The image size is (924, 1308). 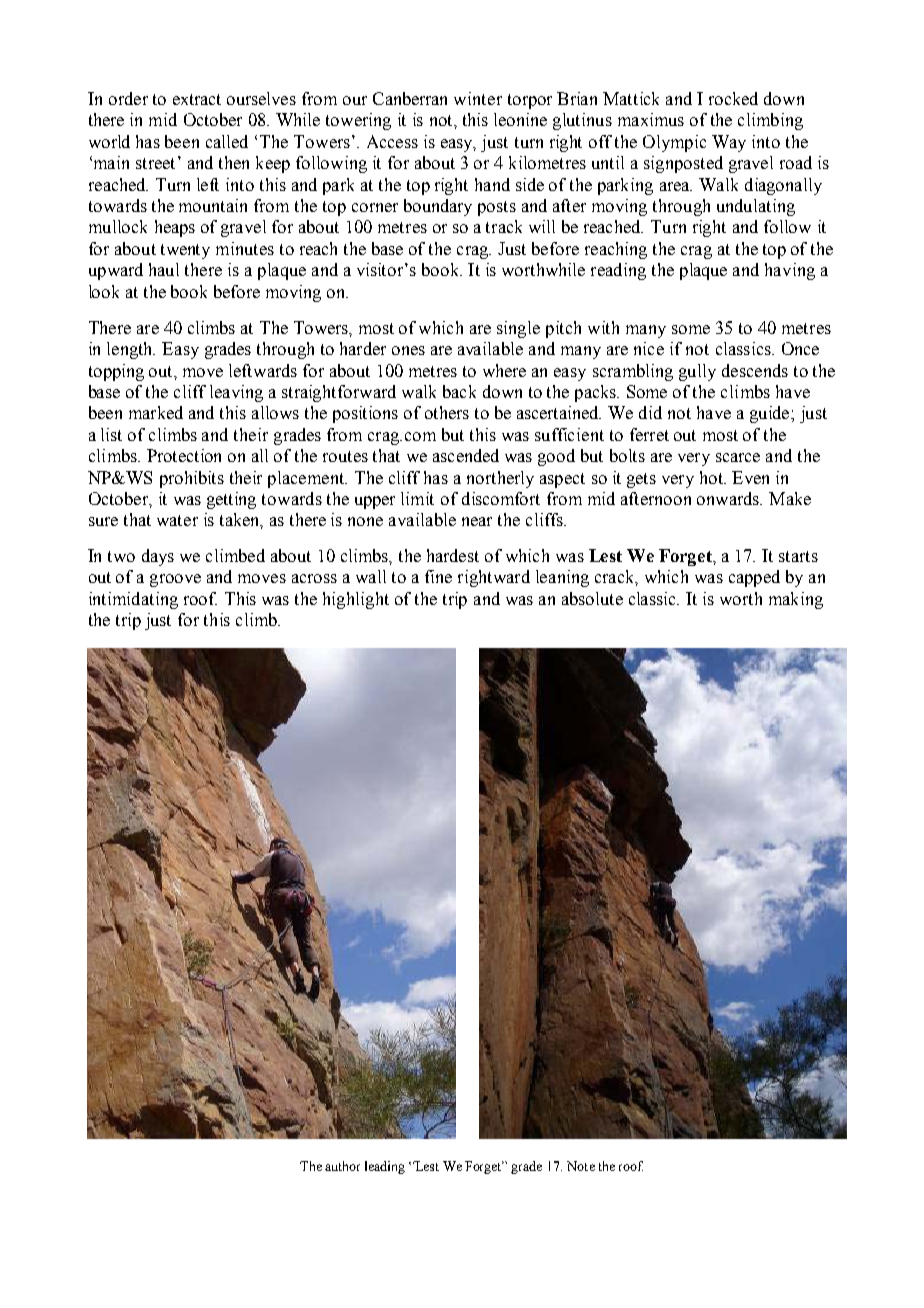 I want to click on author, so click(x=342, y=1166).
